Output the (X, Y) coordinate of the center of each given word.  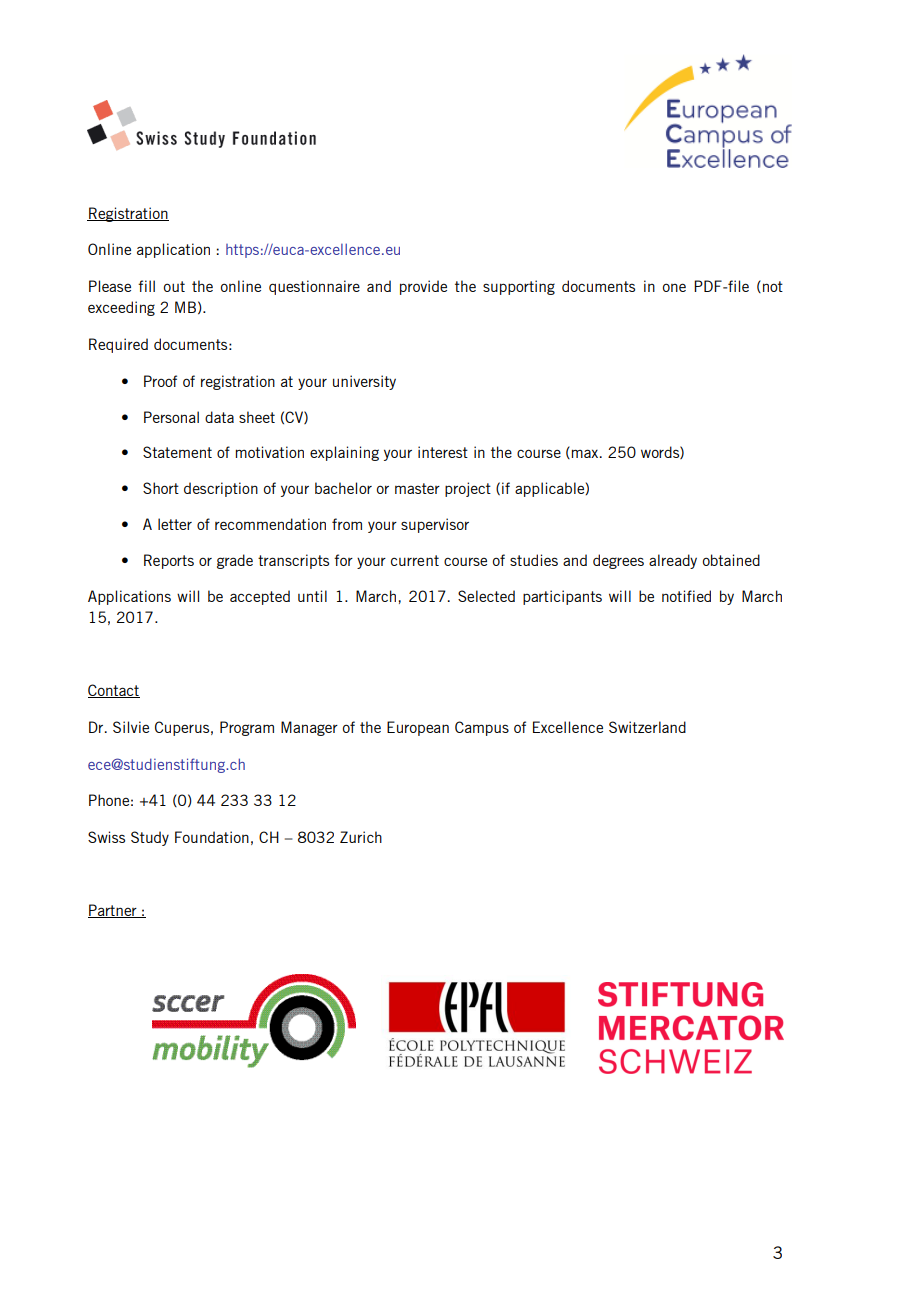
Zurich (361, 837)
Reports (169, 561)
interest (443, 452)
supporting (519, 287)
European (418, 728)
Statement (177, 452)
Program (247, 728)
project (468, 489)
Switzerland (647, 727)
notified (686, 596)
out (174, 286)
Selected (486, 596)
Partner (113, 911)
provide (423, 287)
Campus (482, 728)
